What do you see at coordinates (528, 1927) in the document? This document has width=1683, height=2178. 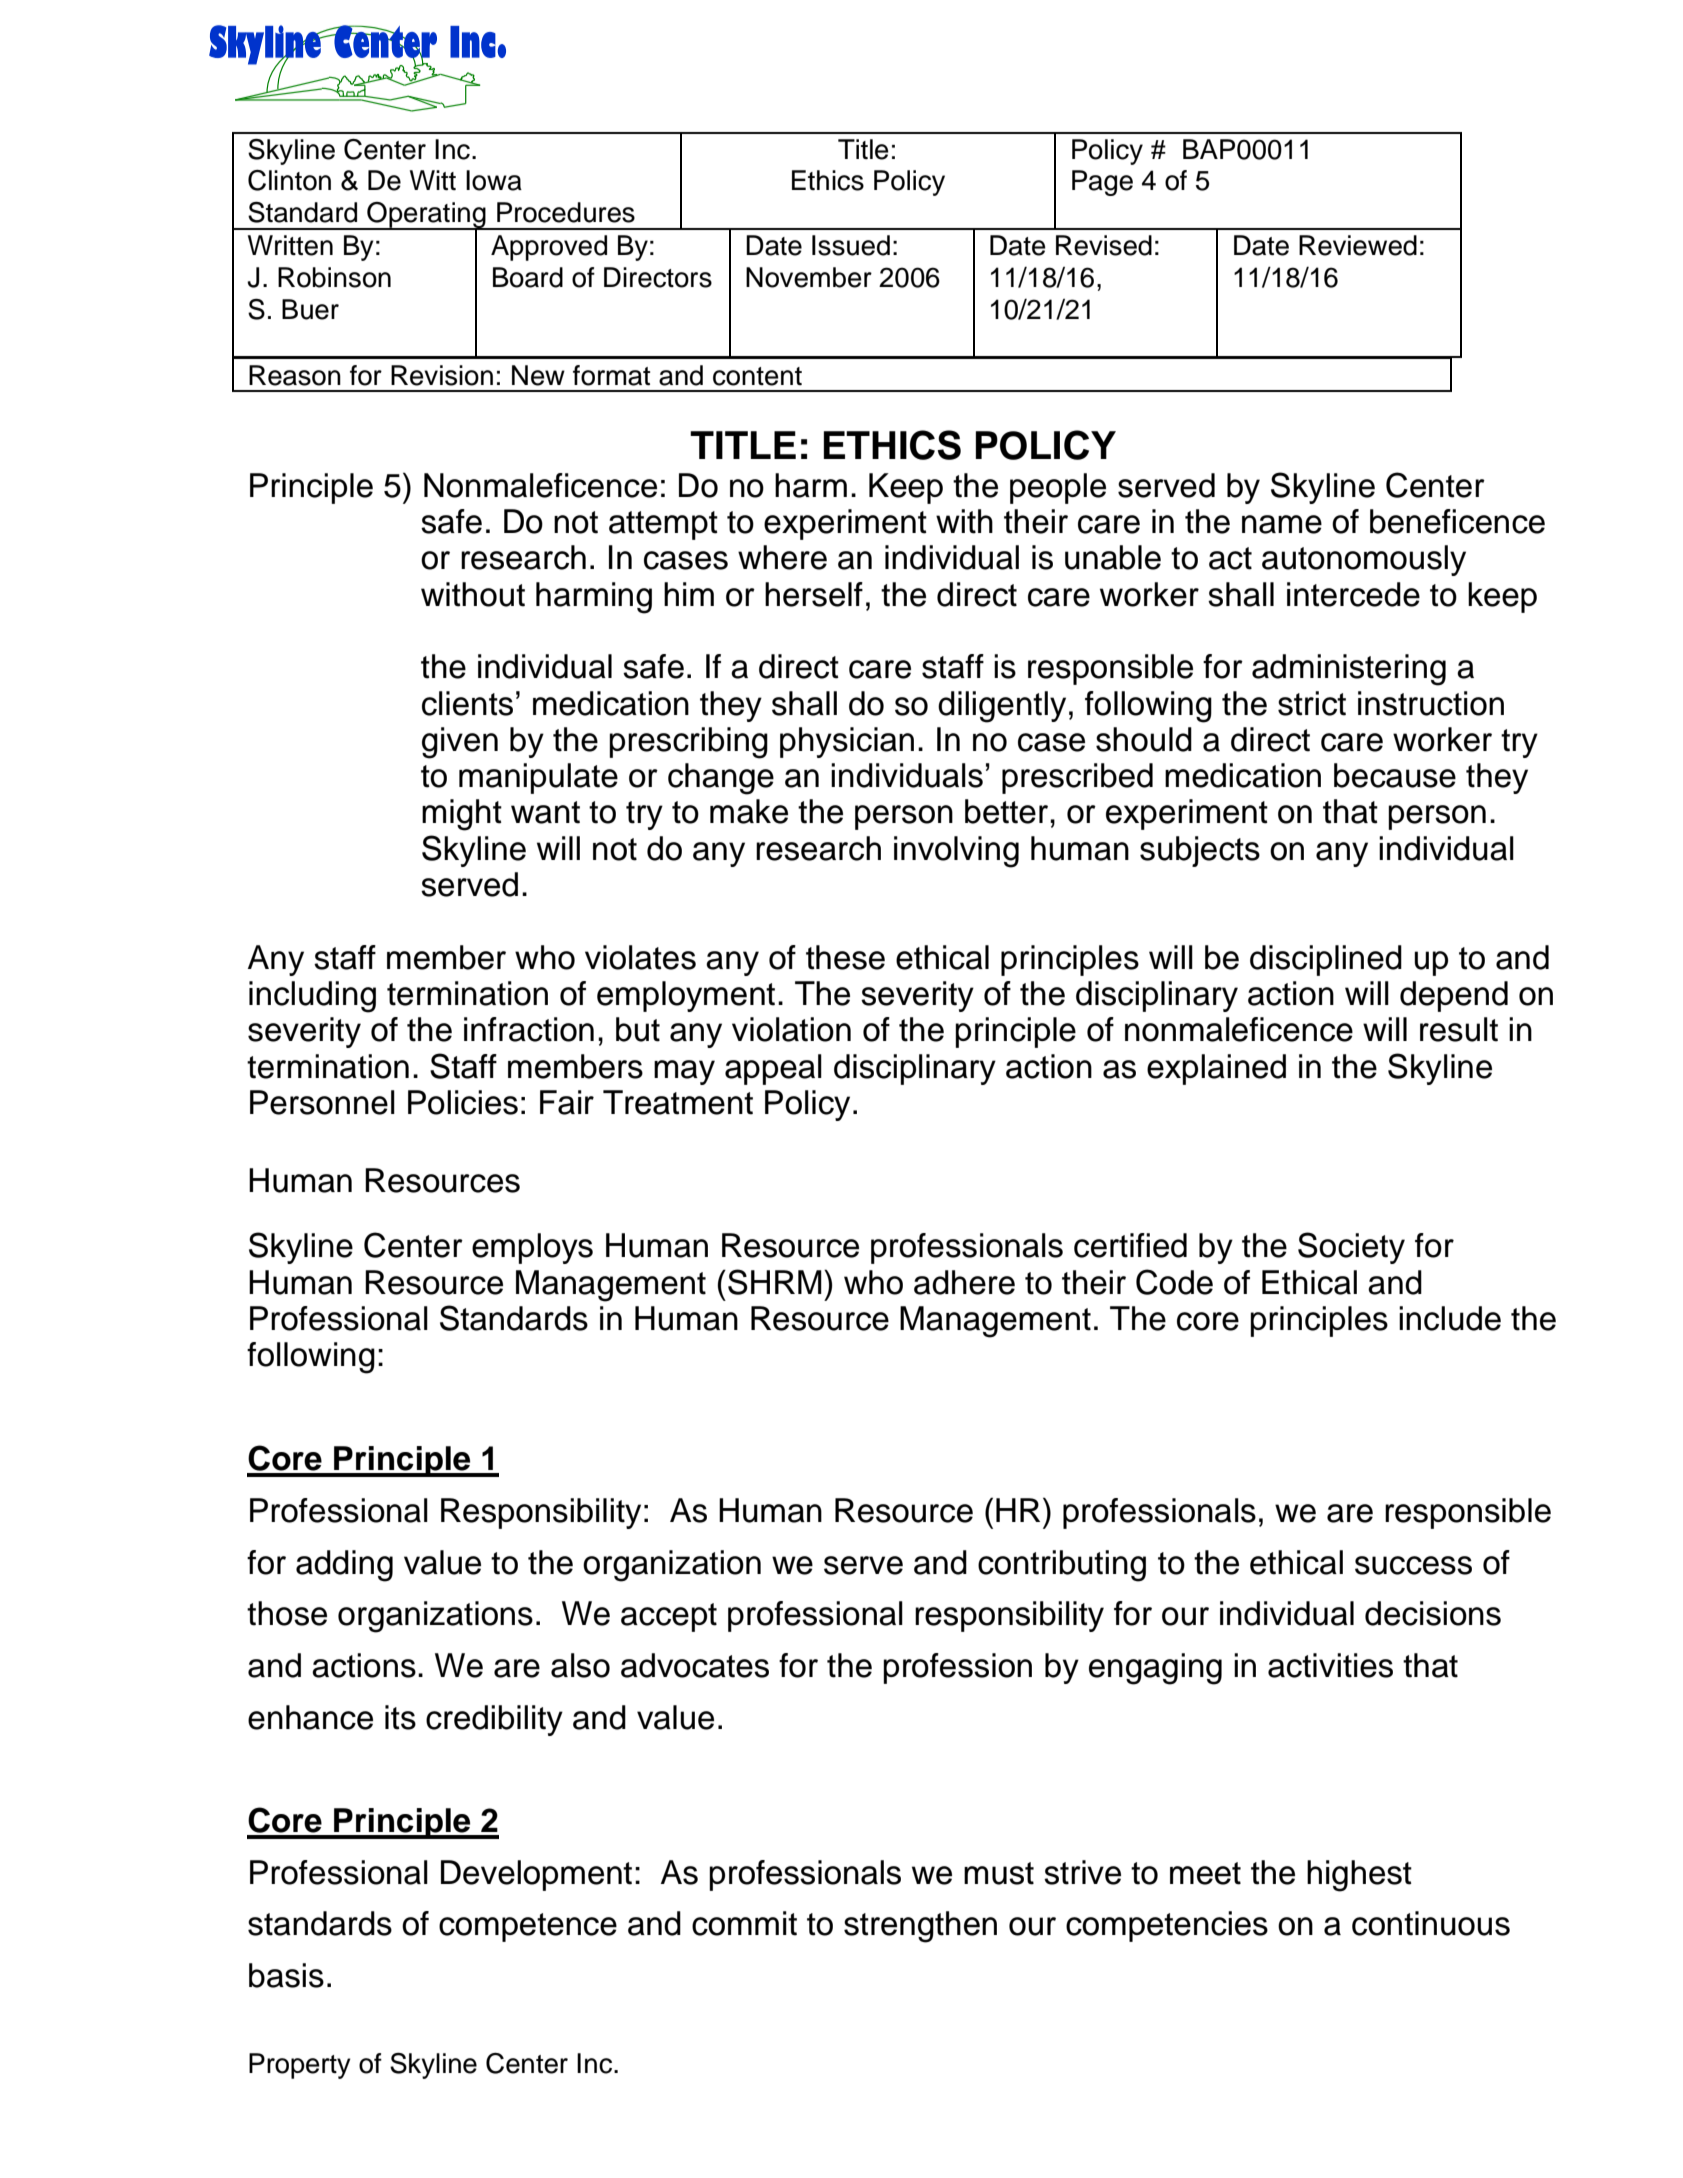 I see `competence` at bounding box center [528, 1927].
